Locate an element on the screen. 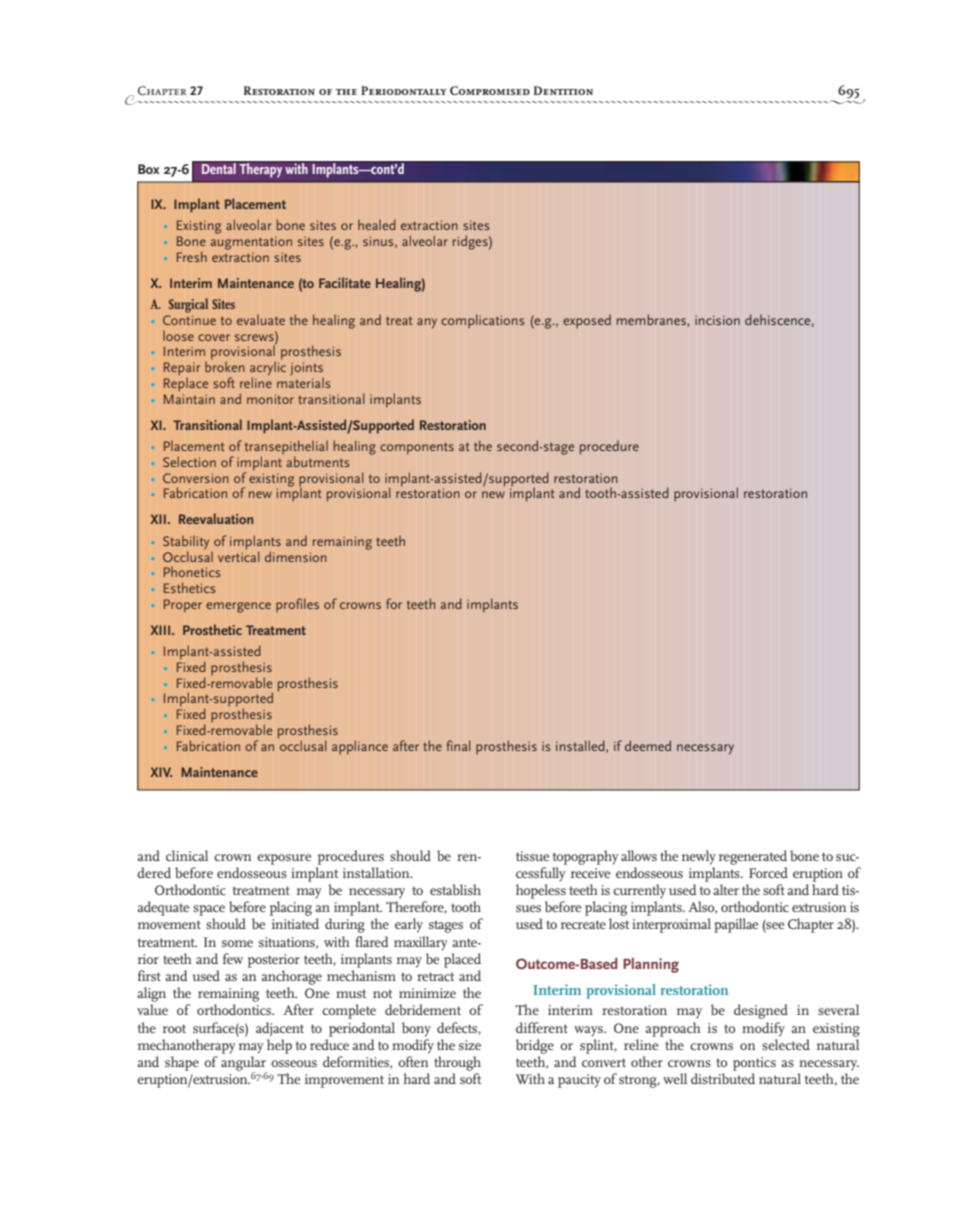 This screenshot has height=1226, width=980. Dentition is located at coordinates (563, 90).
